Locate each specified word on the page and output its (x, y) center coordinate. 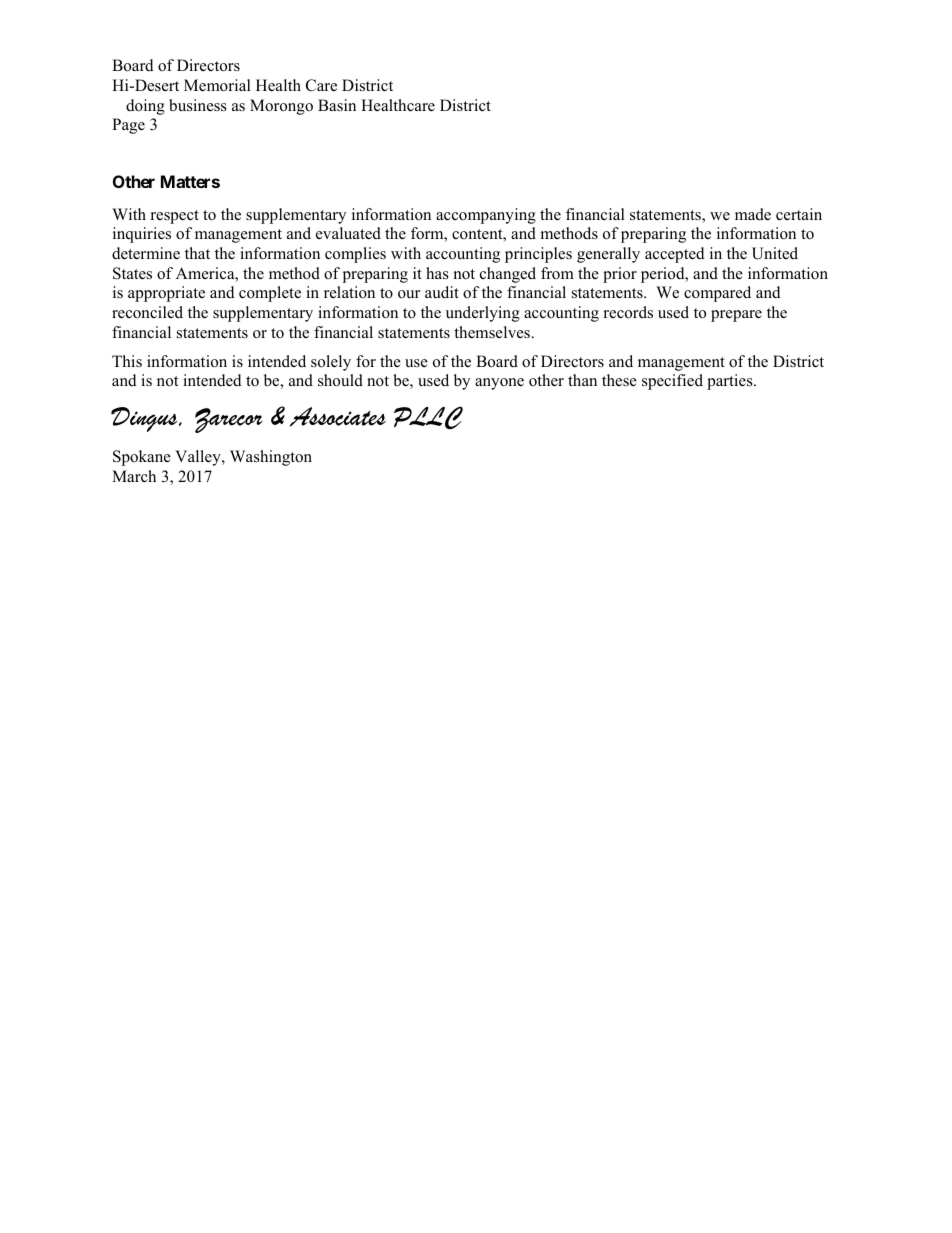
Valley (199, 458)
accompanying (486, 216)
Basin (337, 105)
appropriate (166, 294)
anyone (499, 384)
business (198, 105)
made (753, 214)
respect (175, 217)
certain (799, 214)
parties (731, 382)
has (437, 273)
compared (717, 294)
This (127, 361)
